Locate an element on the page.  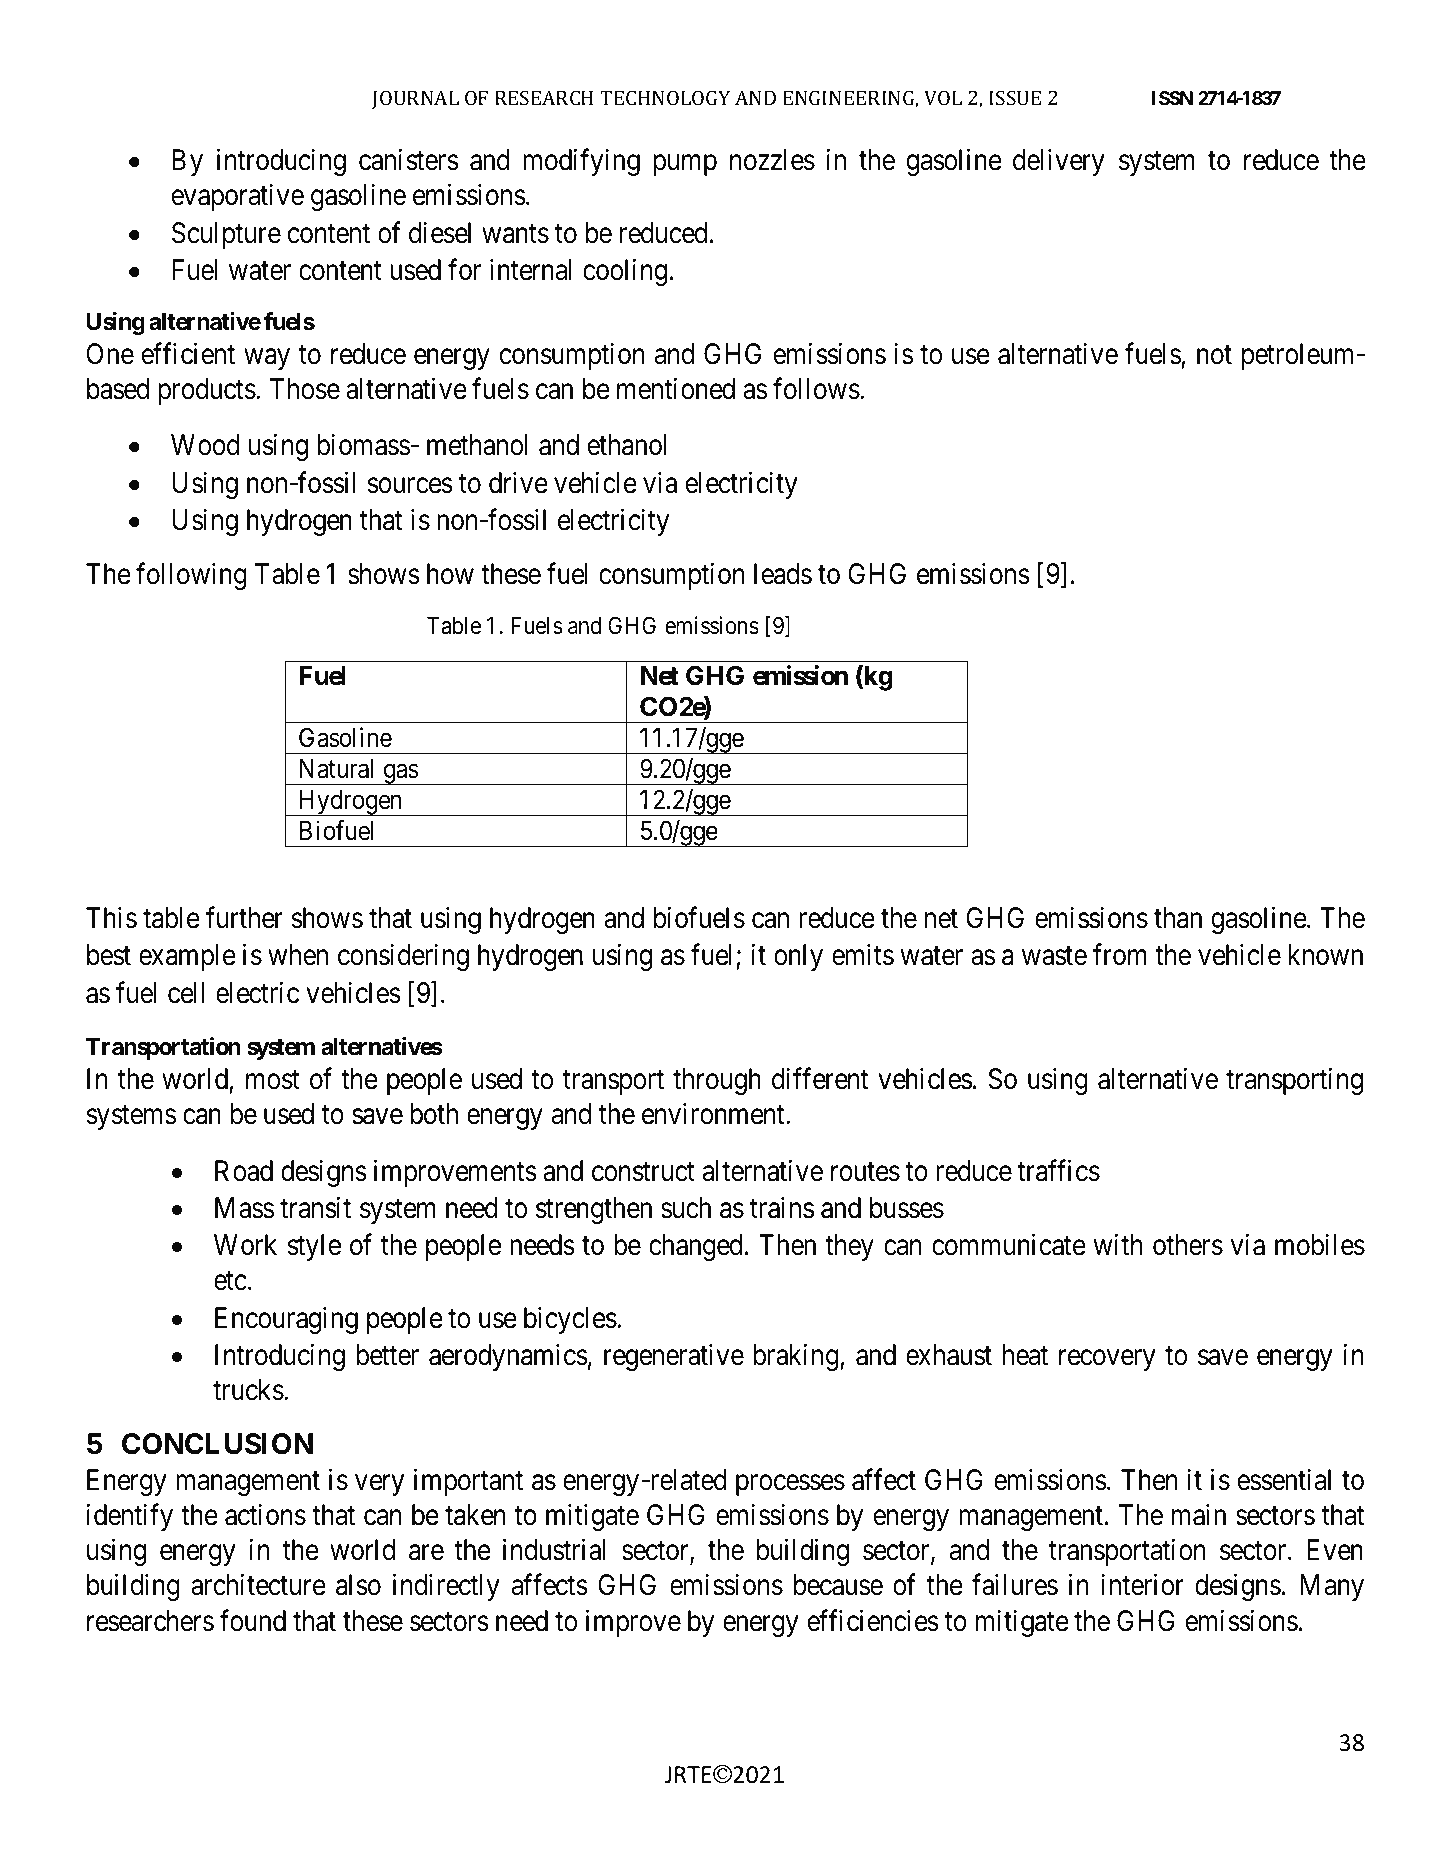
through is located at coordinates (717, 1081).
